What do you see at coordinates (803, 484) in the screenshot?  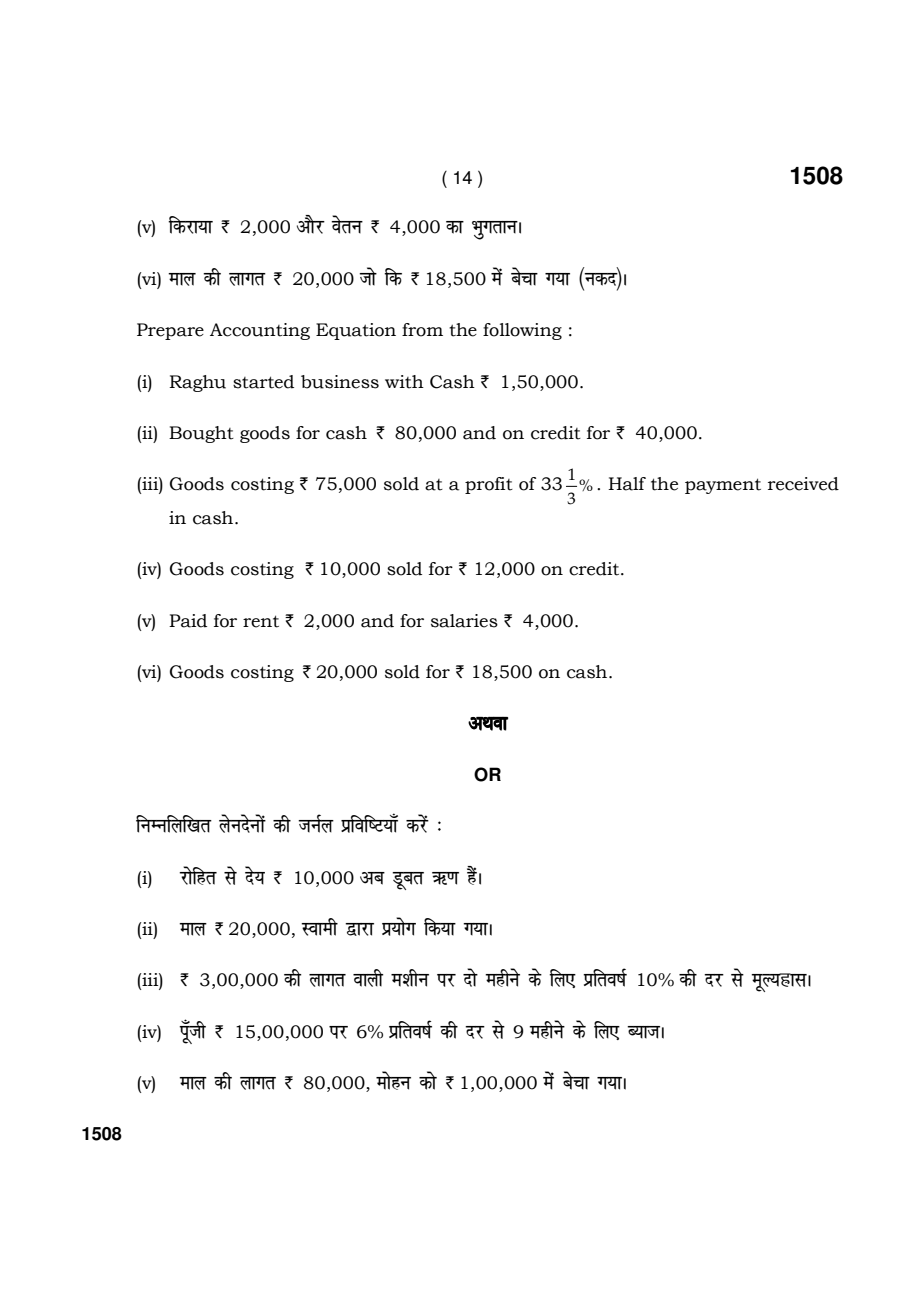 I see `received` at bounding box center [803, 484].
